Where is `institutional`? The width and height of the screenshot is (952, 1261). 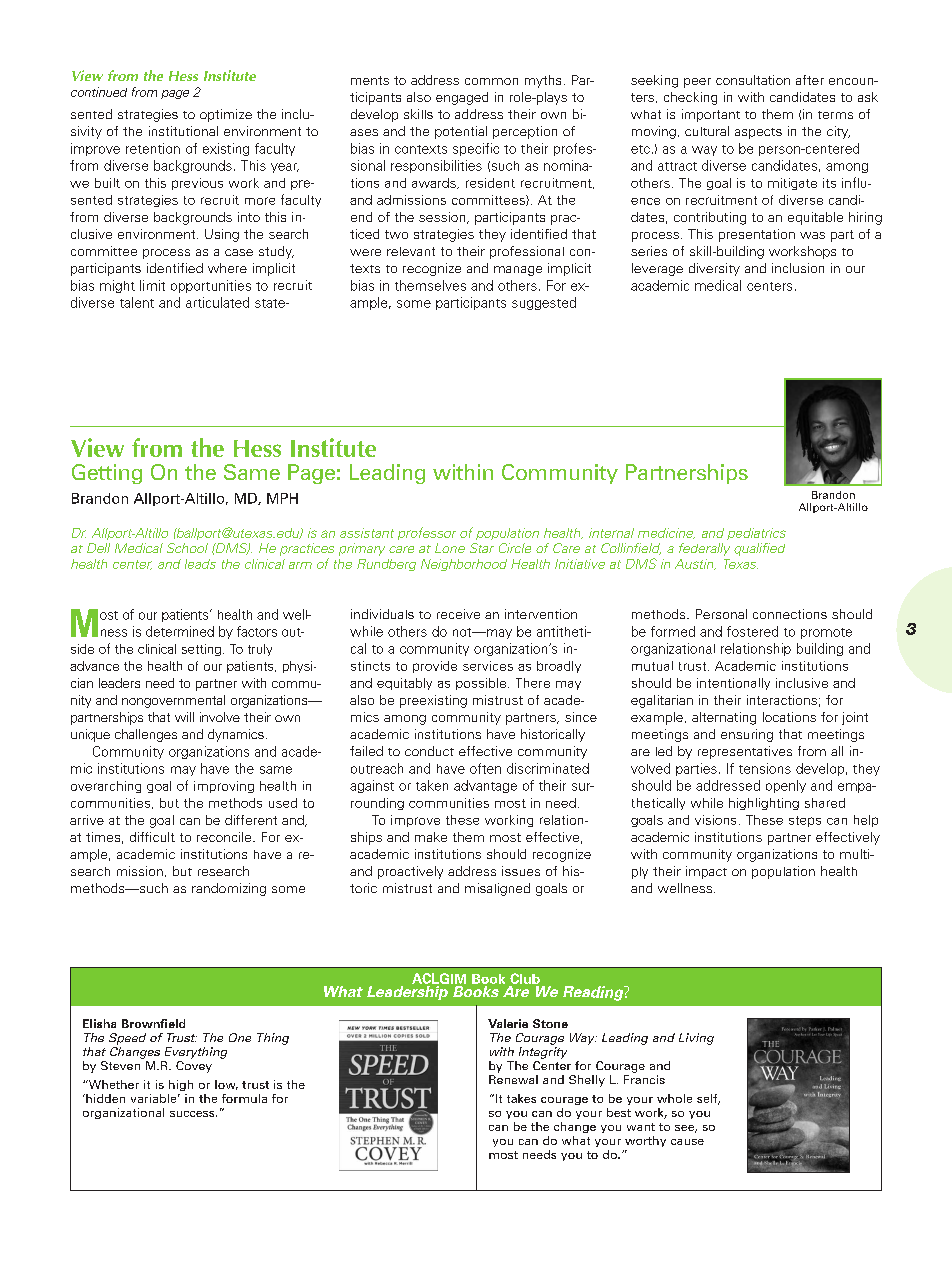
institutional is located at coordinates (183, 131).
